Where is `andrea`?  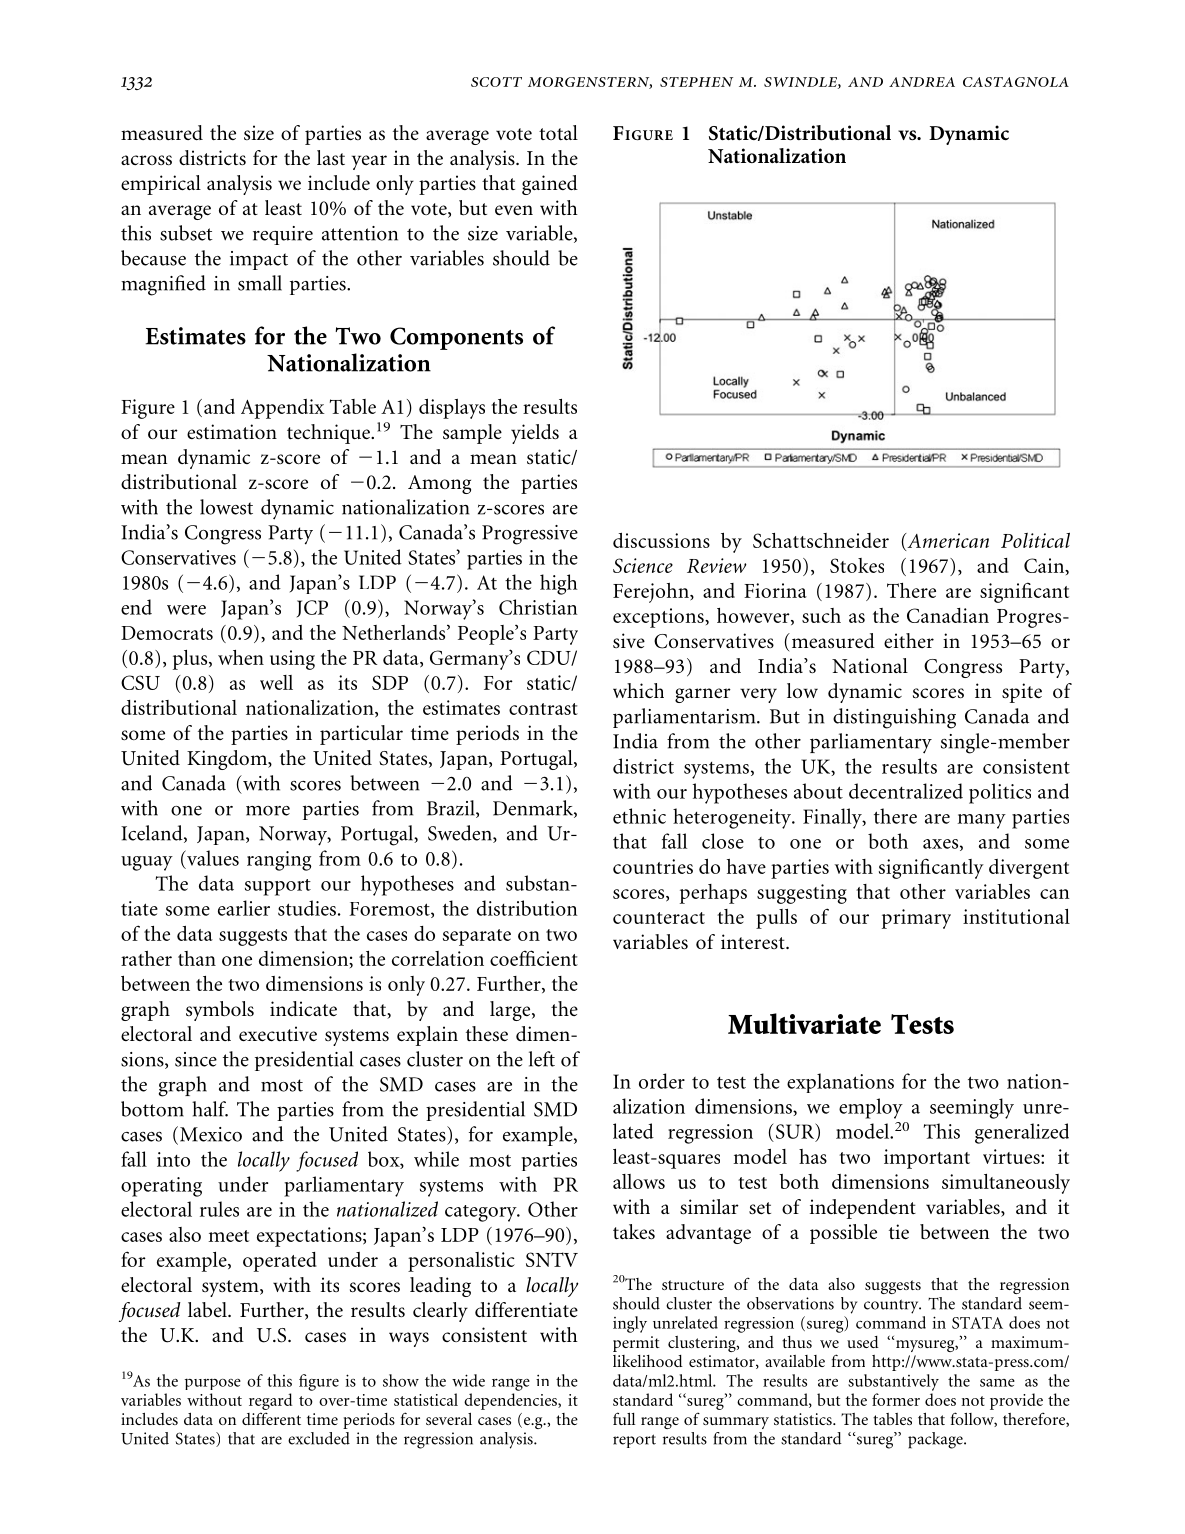
andrea is located at coordinates (922, 82).
